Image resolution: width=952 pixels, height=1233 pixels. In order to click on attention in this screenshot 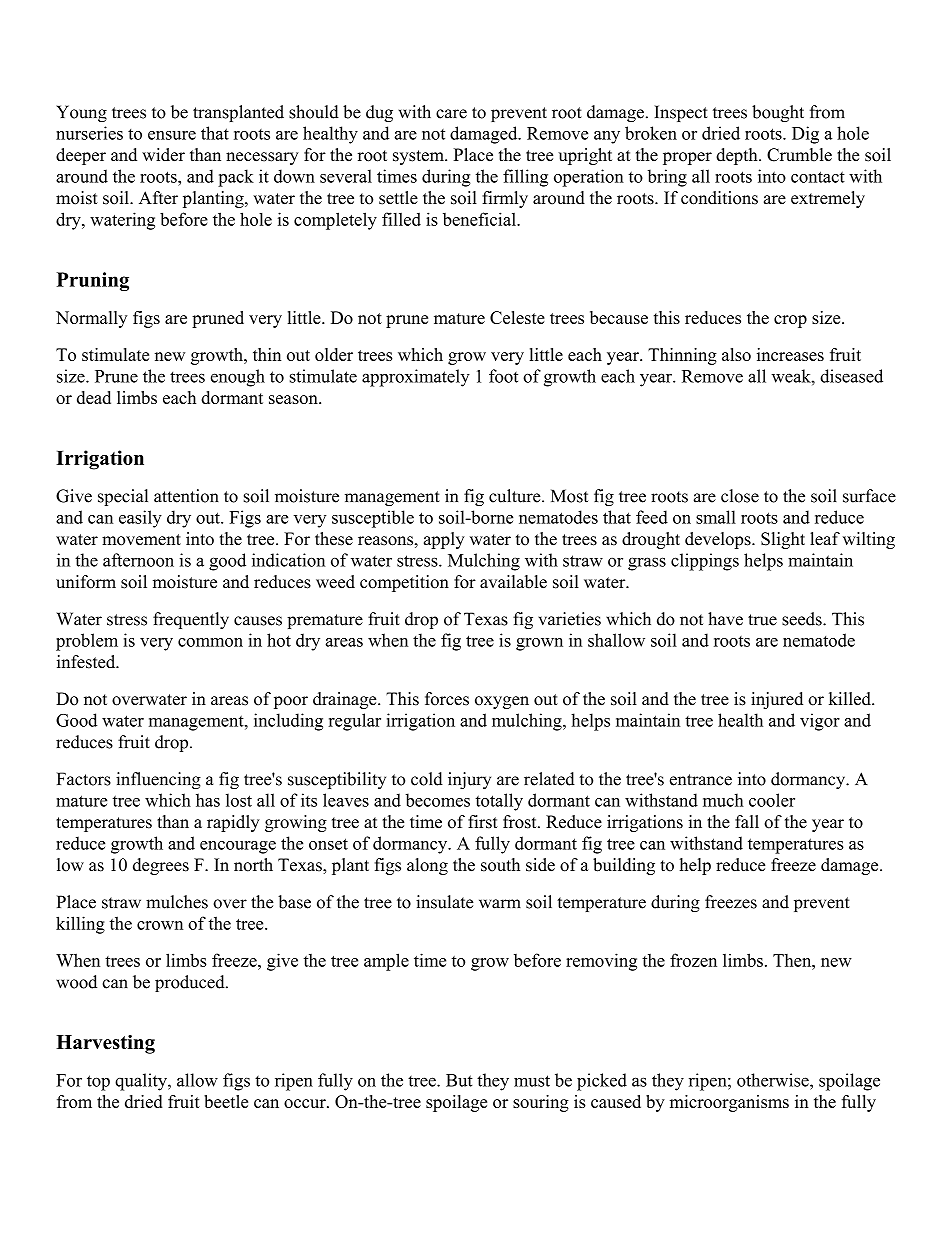, I will do `click(186, 496)`.
